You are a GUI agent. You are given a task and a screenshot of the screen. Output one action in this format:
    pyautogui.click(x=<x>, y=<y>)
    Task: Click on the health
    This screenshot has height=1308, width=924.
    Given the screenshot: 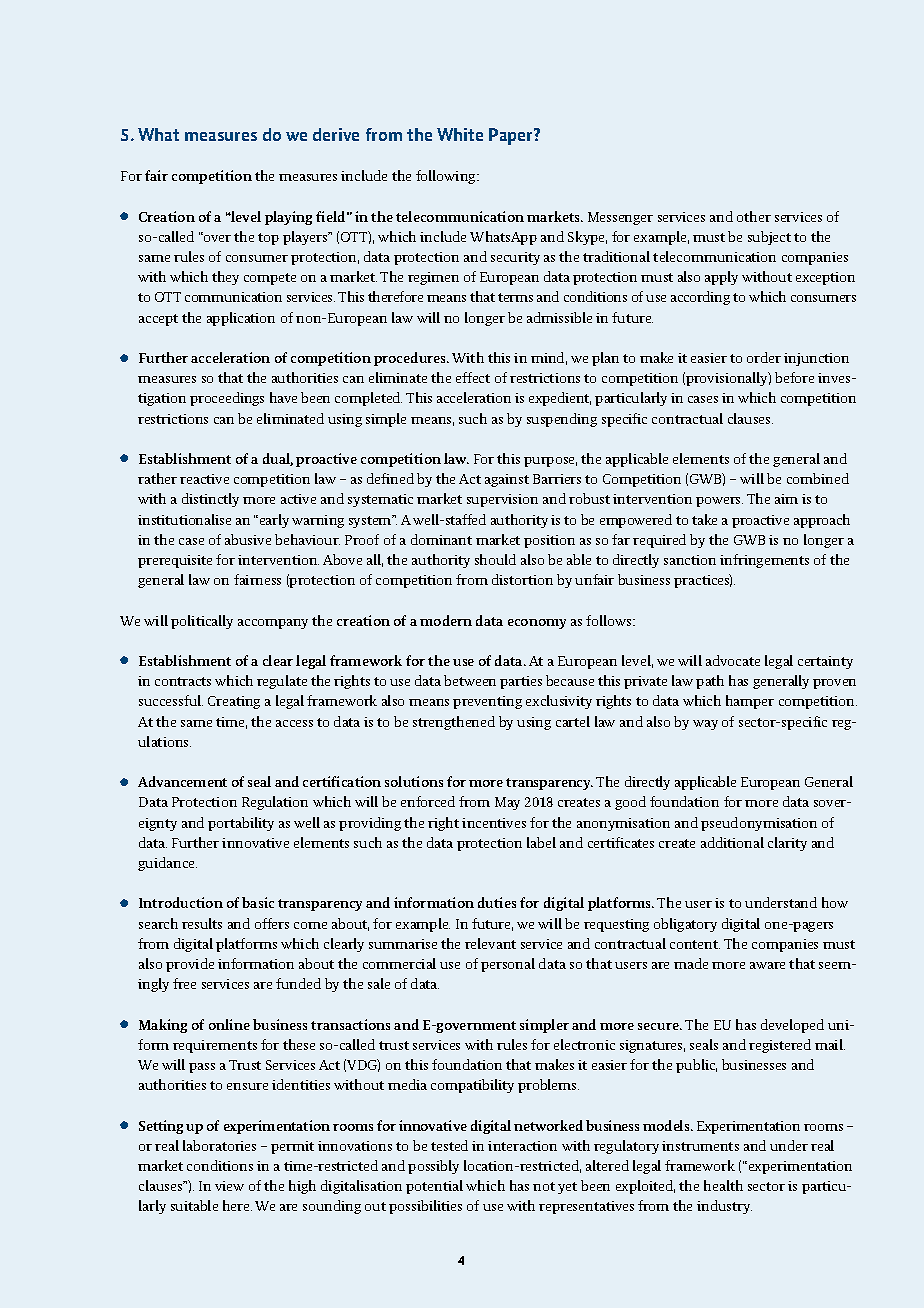 What is the action you would take?
    pyautogui.click(x=723, y=1185)
